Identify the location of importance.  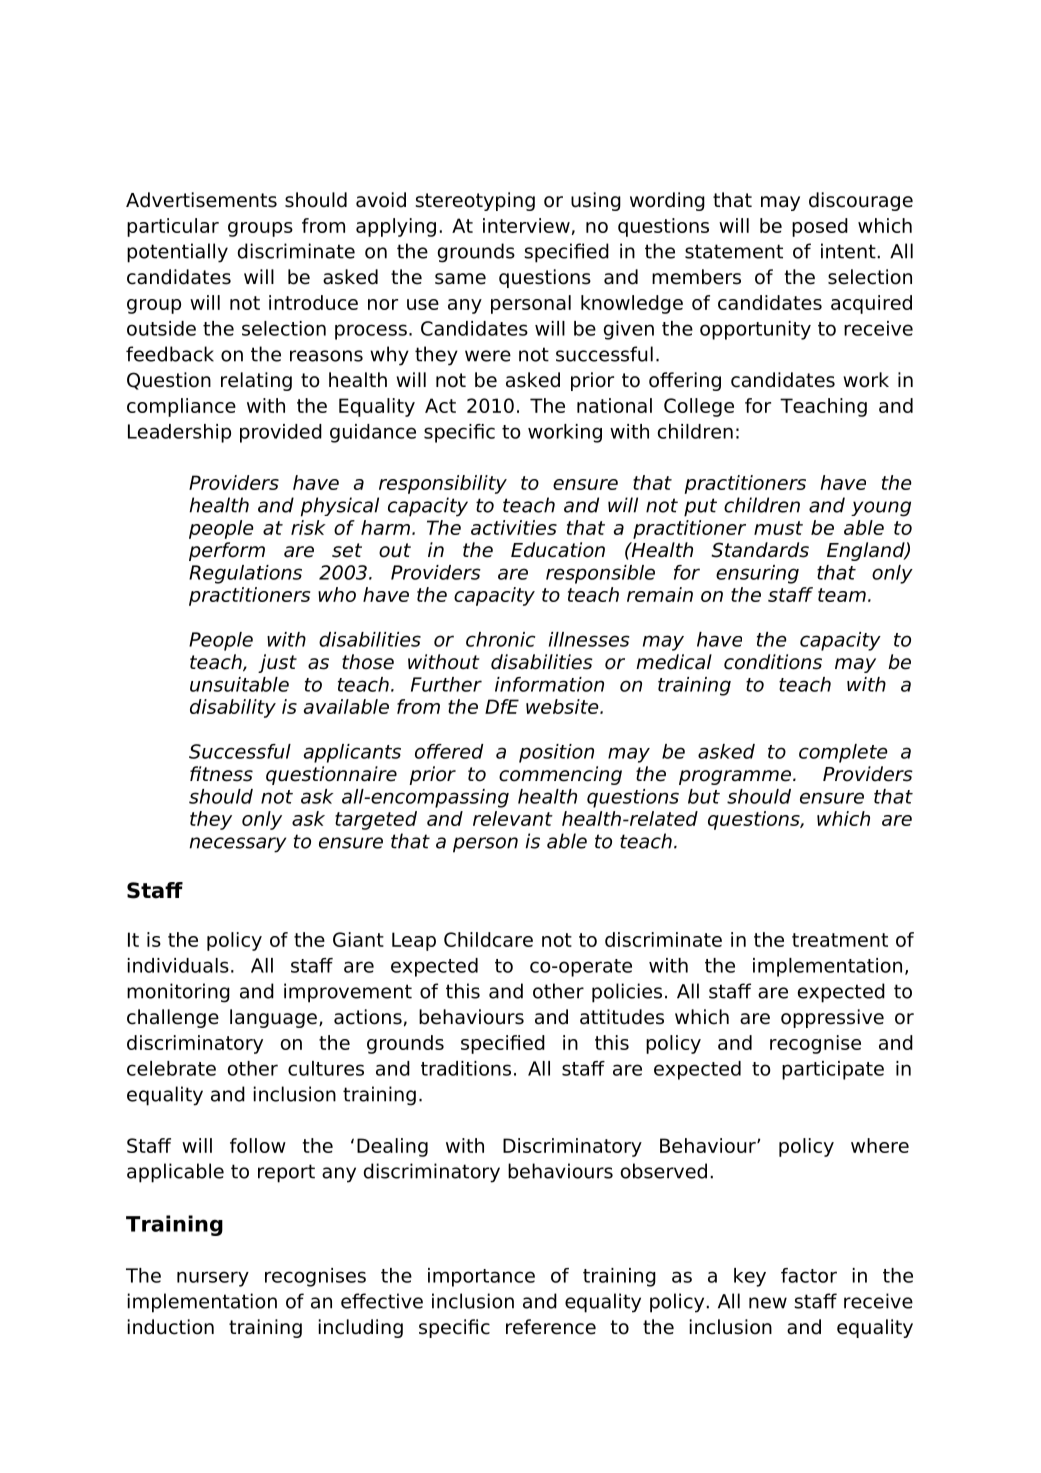
(481, 1277).
